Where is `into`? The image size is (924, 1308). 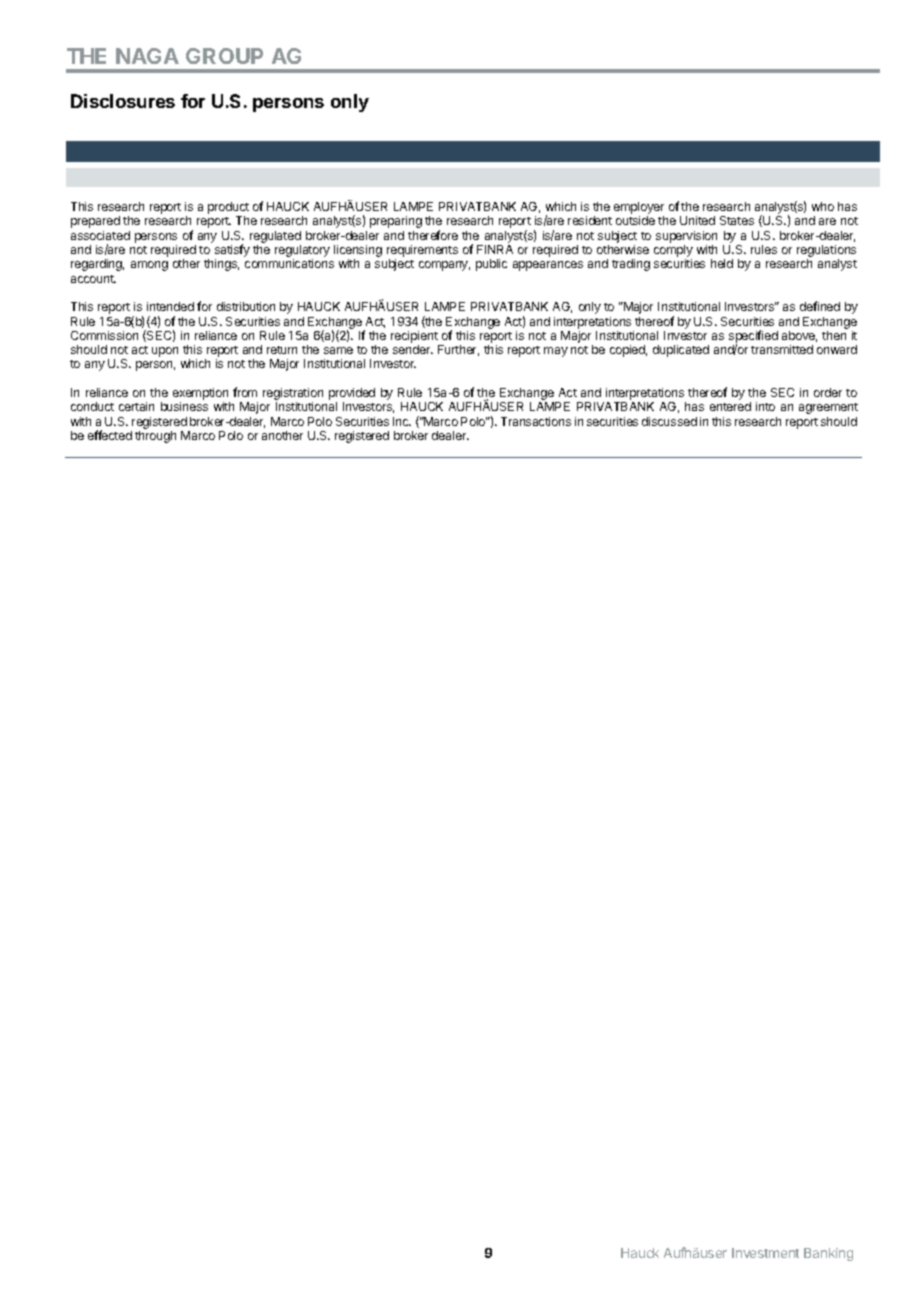 into is located at coordinates (765, 406).
